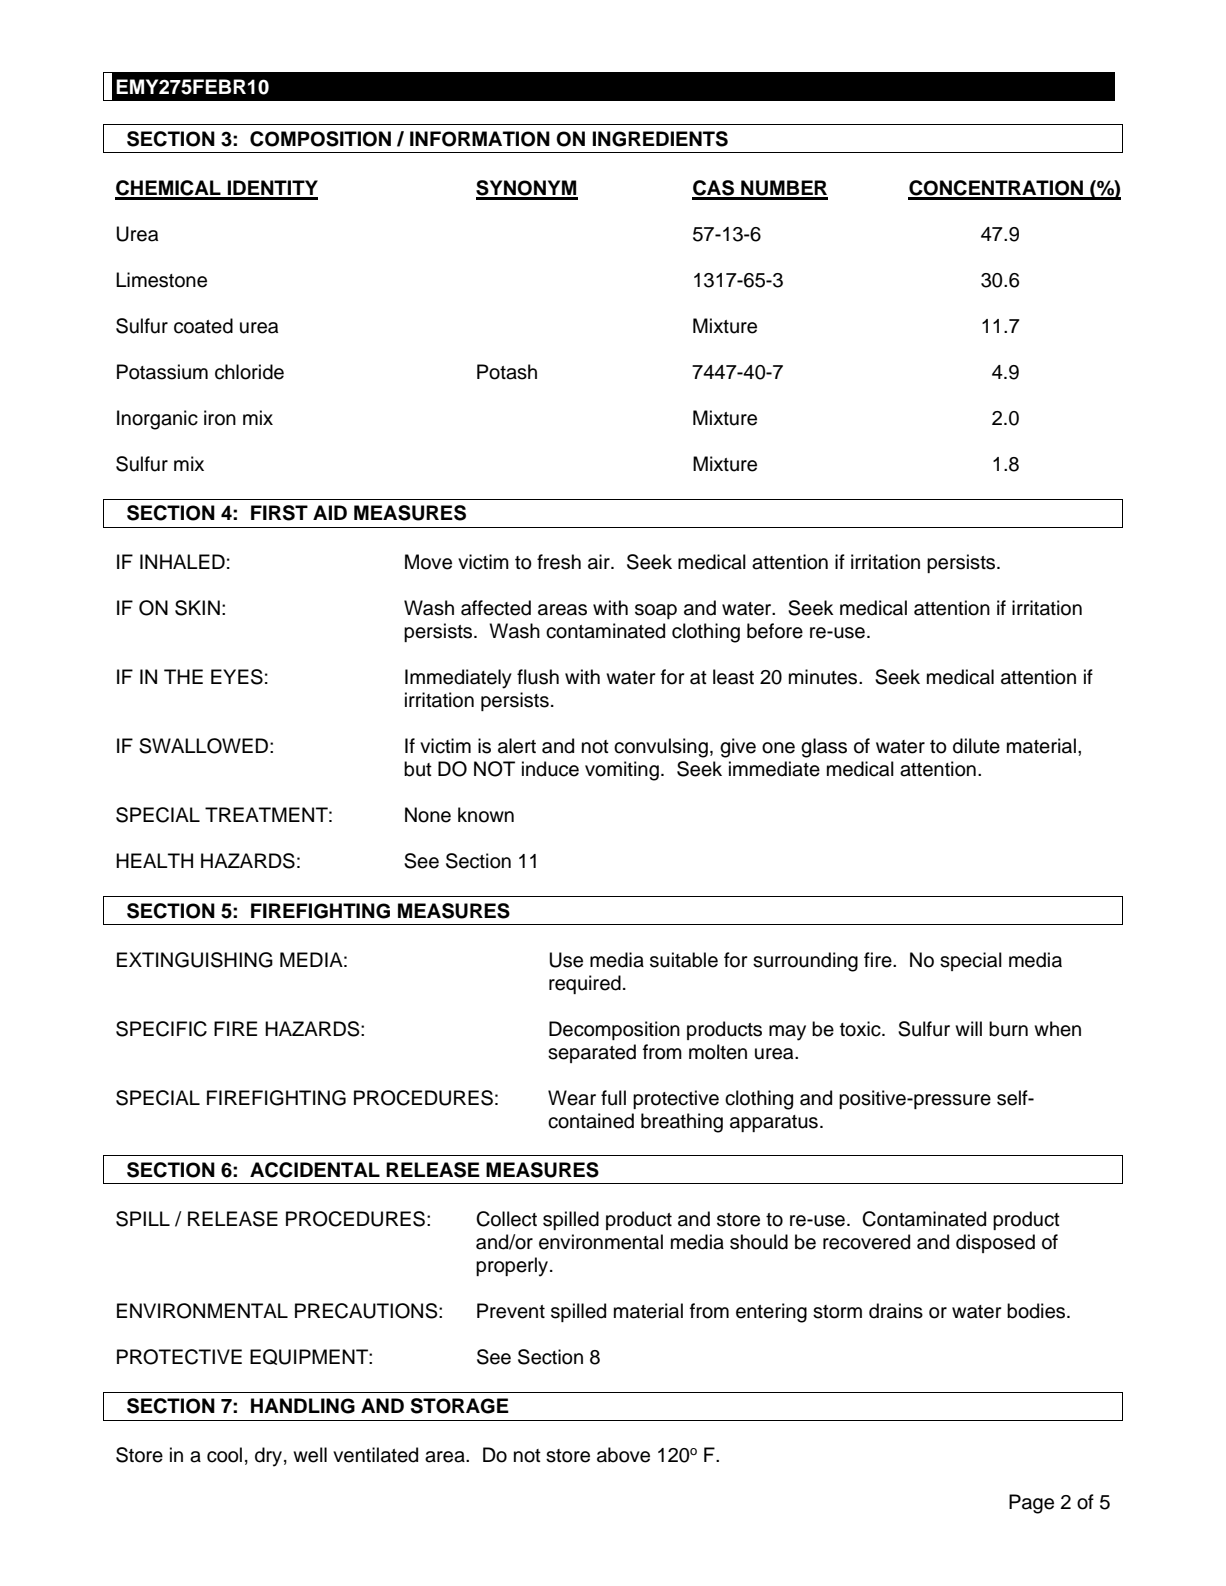  I want to click on FIRST, so click(279, 513).
